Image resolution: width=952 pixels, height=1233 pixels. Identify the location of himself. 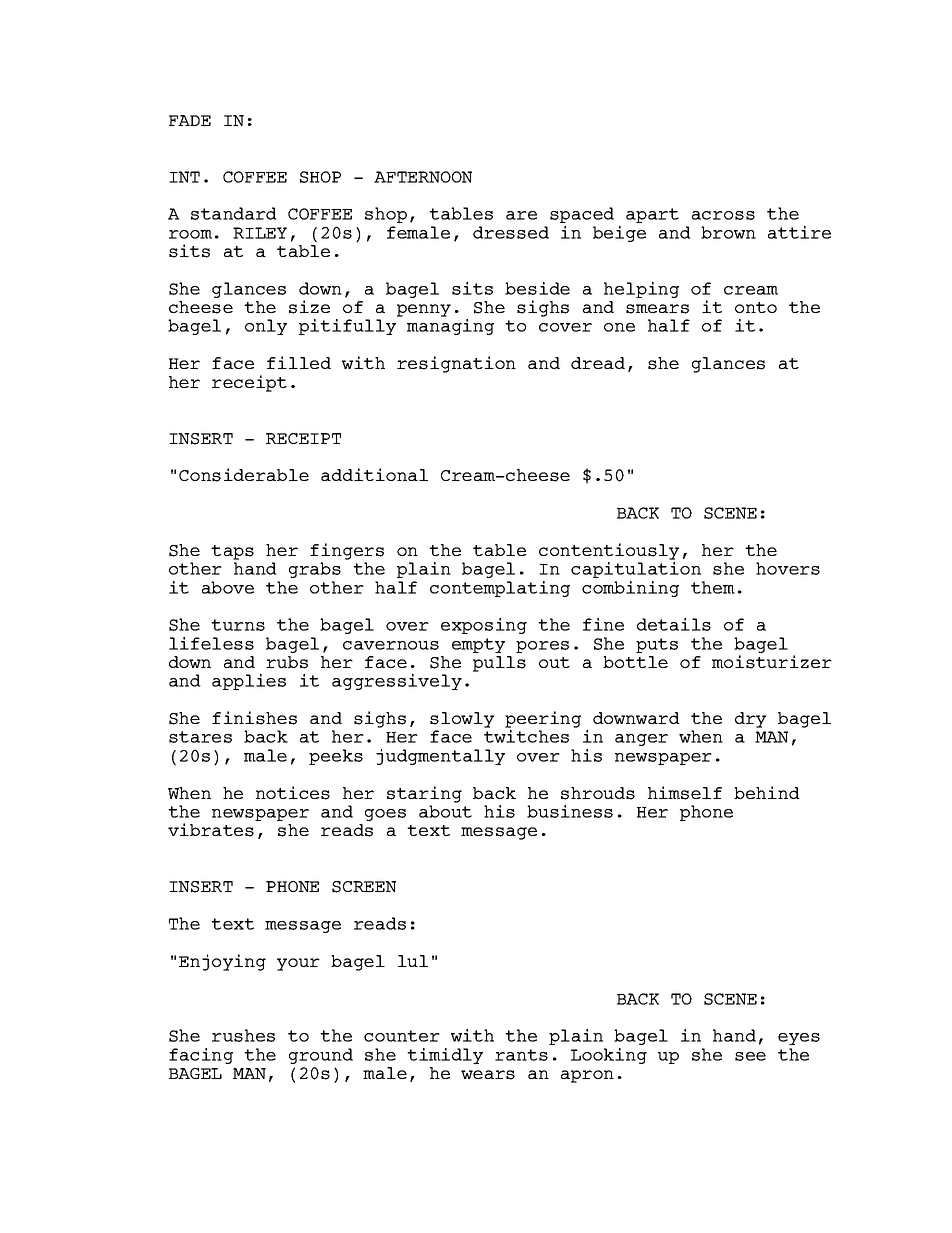
(685, 793).
